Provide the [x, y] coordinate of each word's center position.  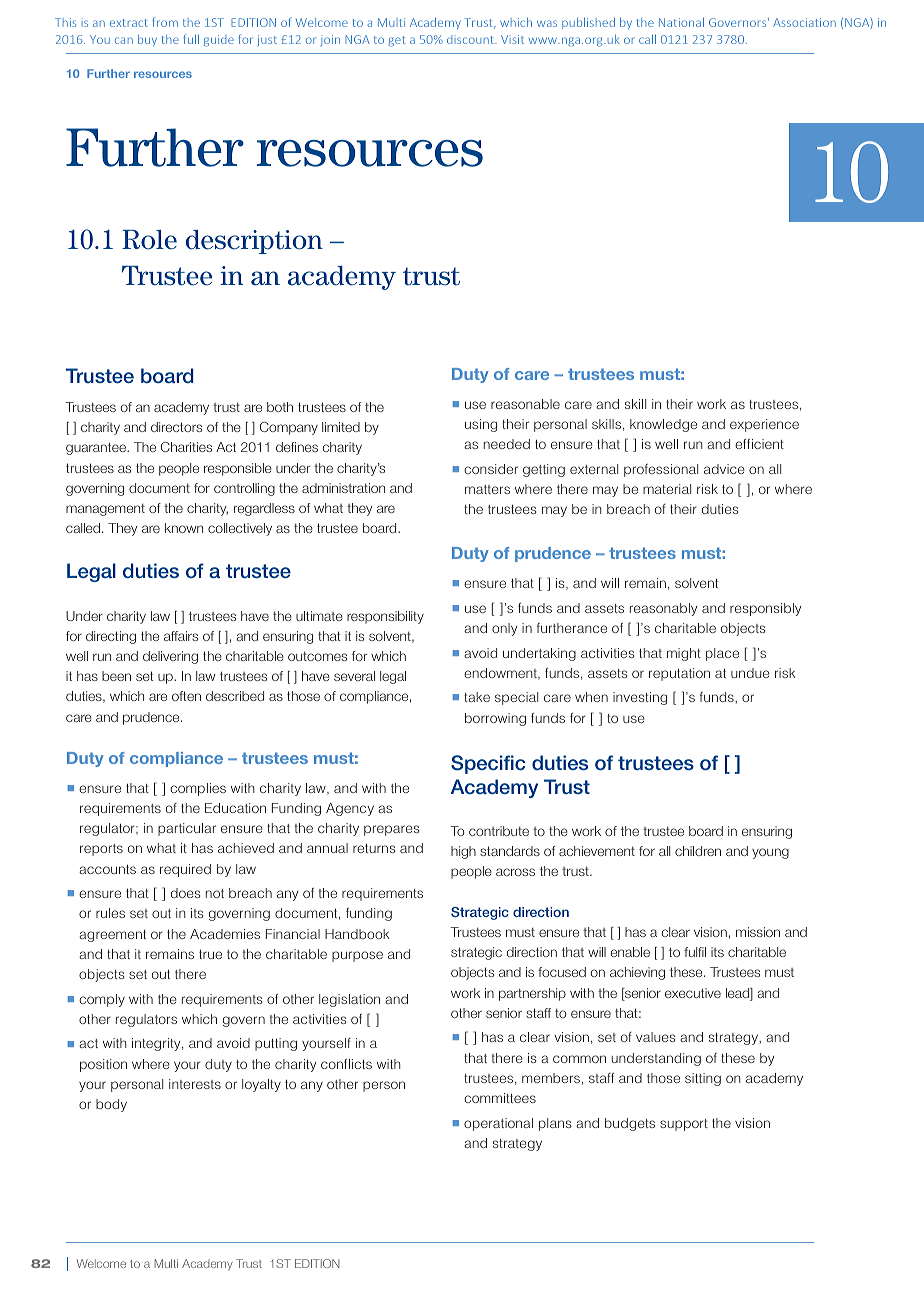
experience [764, 425]
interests [195, 1084]
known [184, 528]
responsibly [765, 609]
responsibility [385, 617]
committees [500, 1098]
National [681, 22]
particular [187, 829]
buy [147, 40]
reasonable [525, 404]
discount [471, 39]
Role [149, 240]
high [463, 852]
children [698, 851]
